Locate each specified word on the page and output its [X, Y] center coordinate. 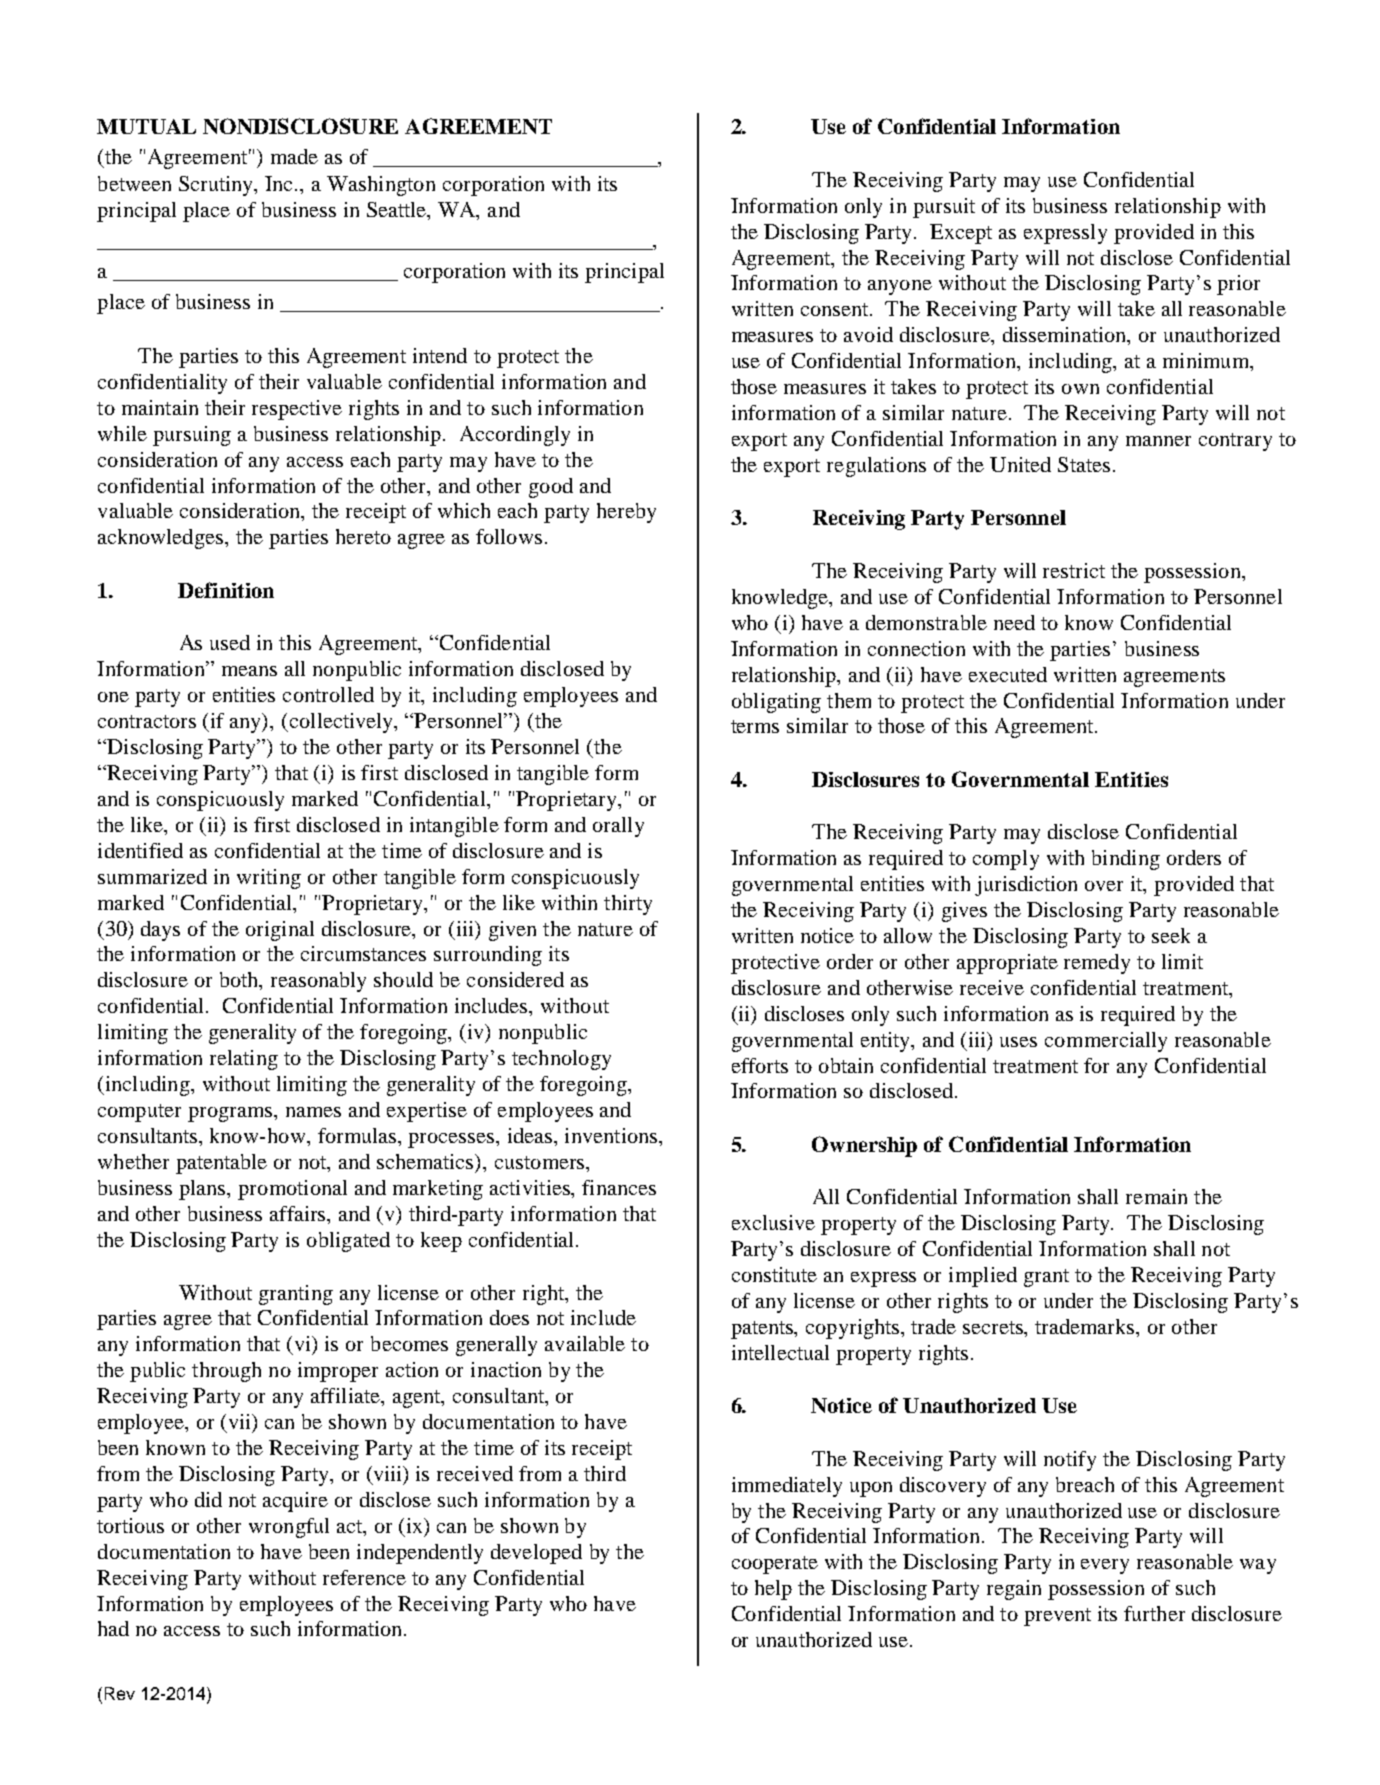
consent [836, 309]
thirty [628, 905]
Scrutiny [217, 186]
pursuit [944, 208]
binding [1126, 860]
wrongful [289, 1528]
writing [269, 879]
